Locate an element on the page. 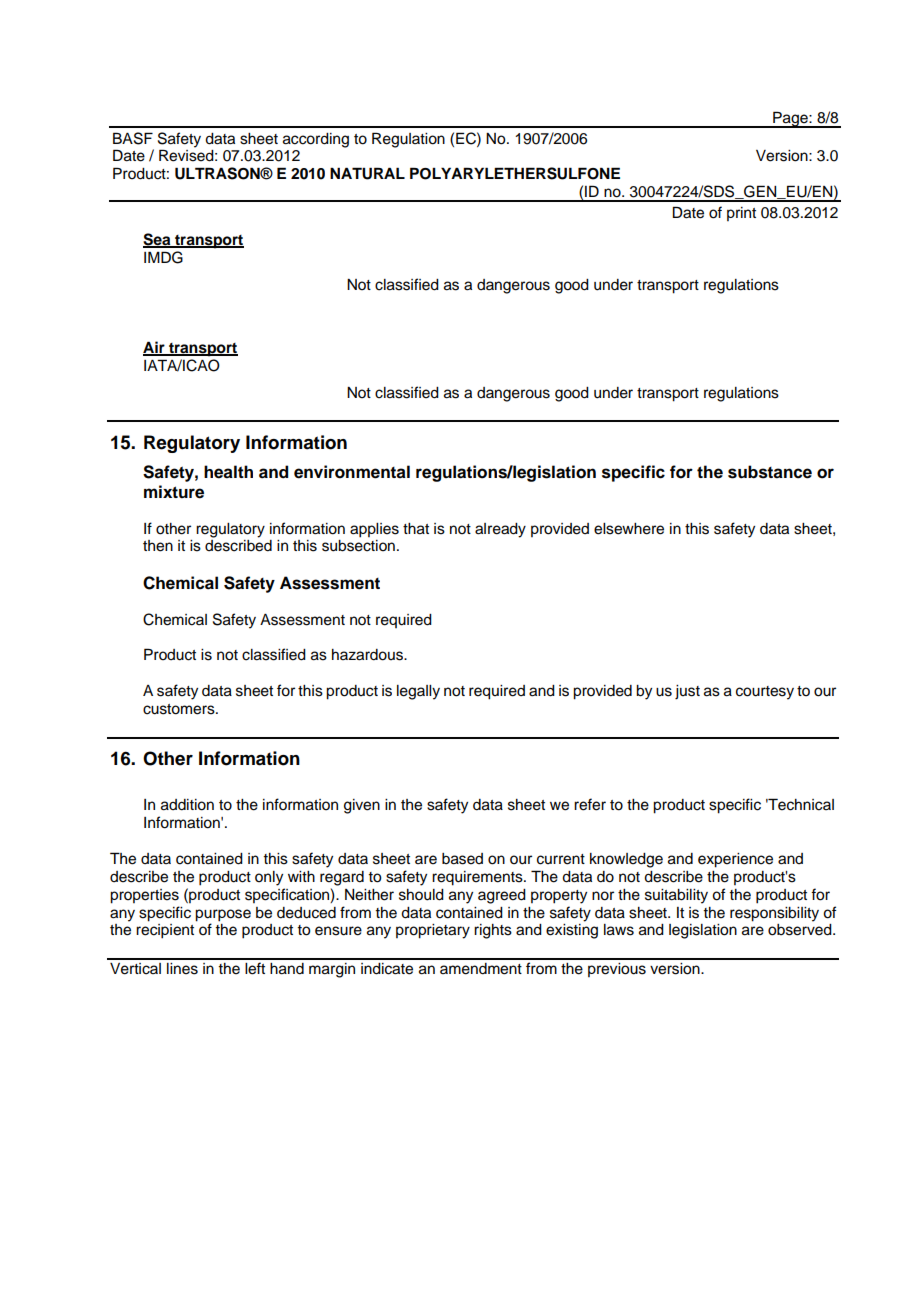 Image resolution: width=924 pixels, height=1308 pixels. according is located at coordinates (316, 140).
